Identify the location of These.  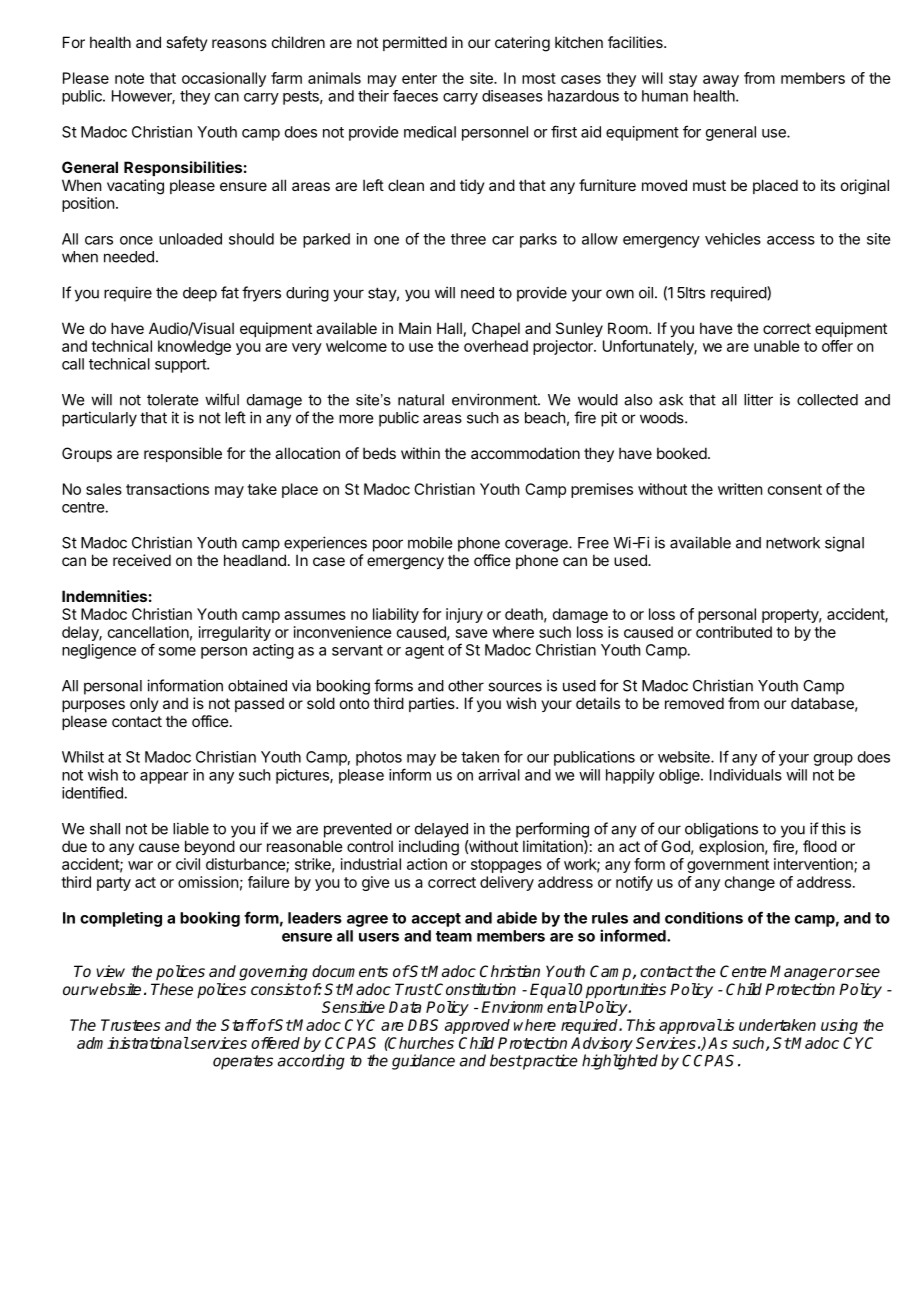
(172, 989).
